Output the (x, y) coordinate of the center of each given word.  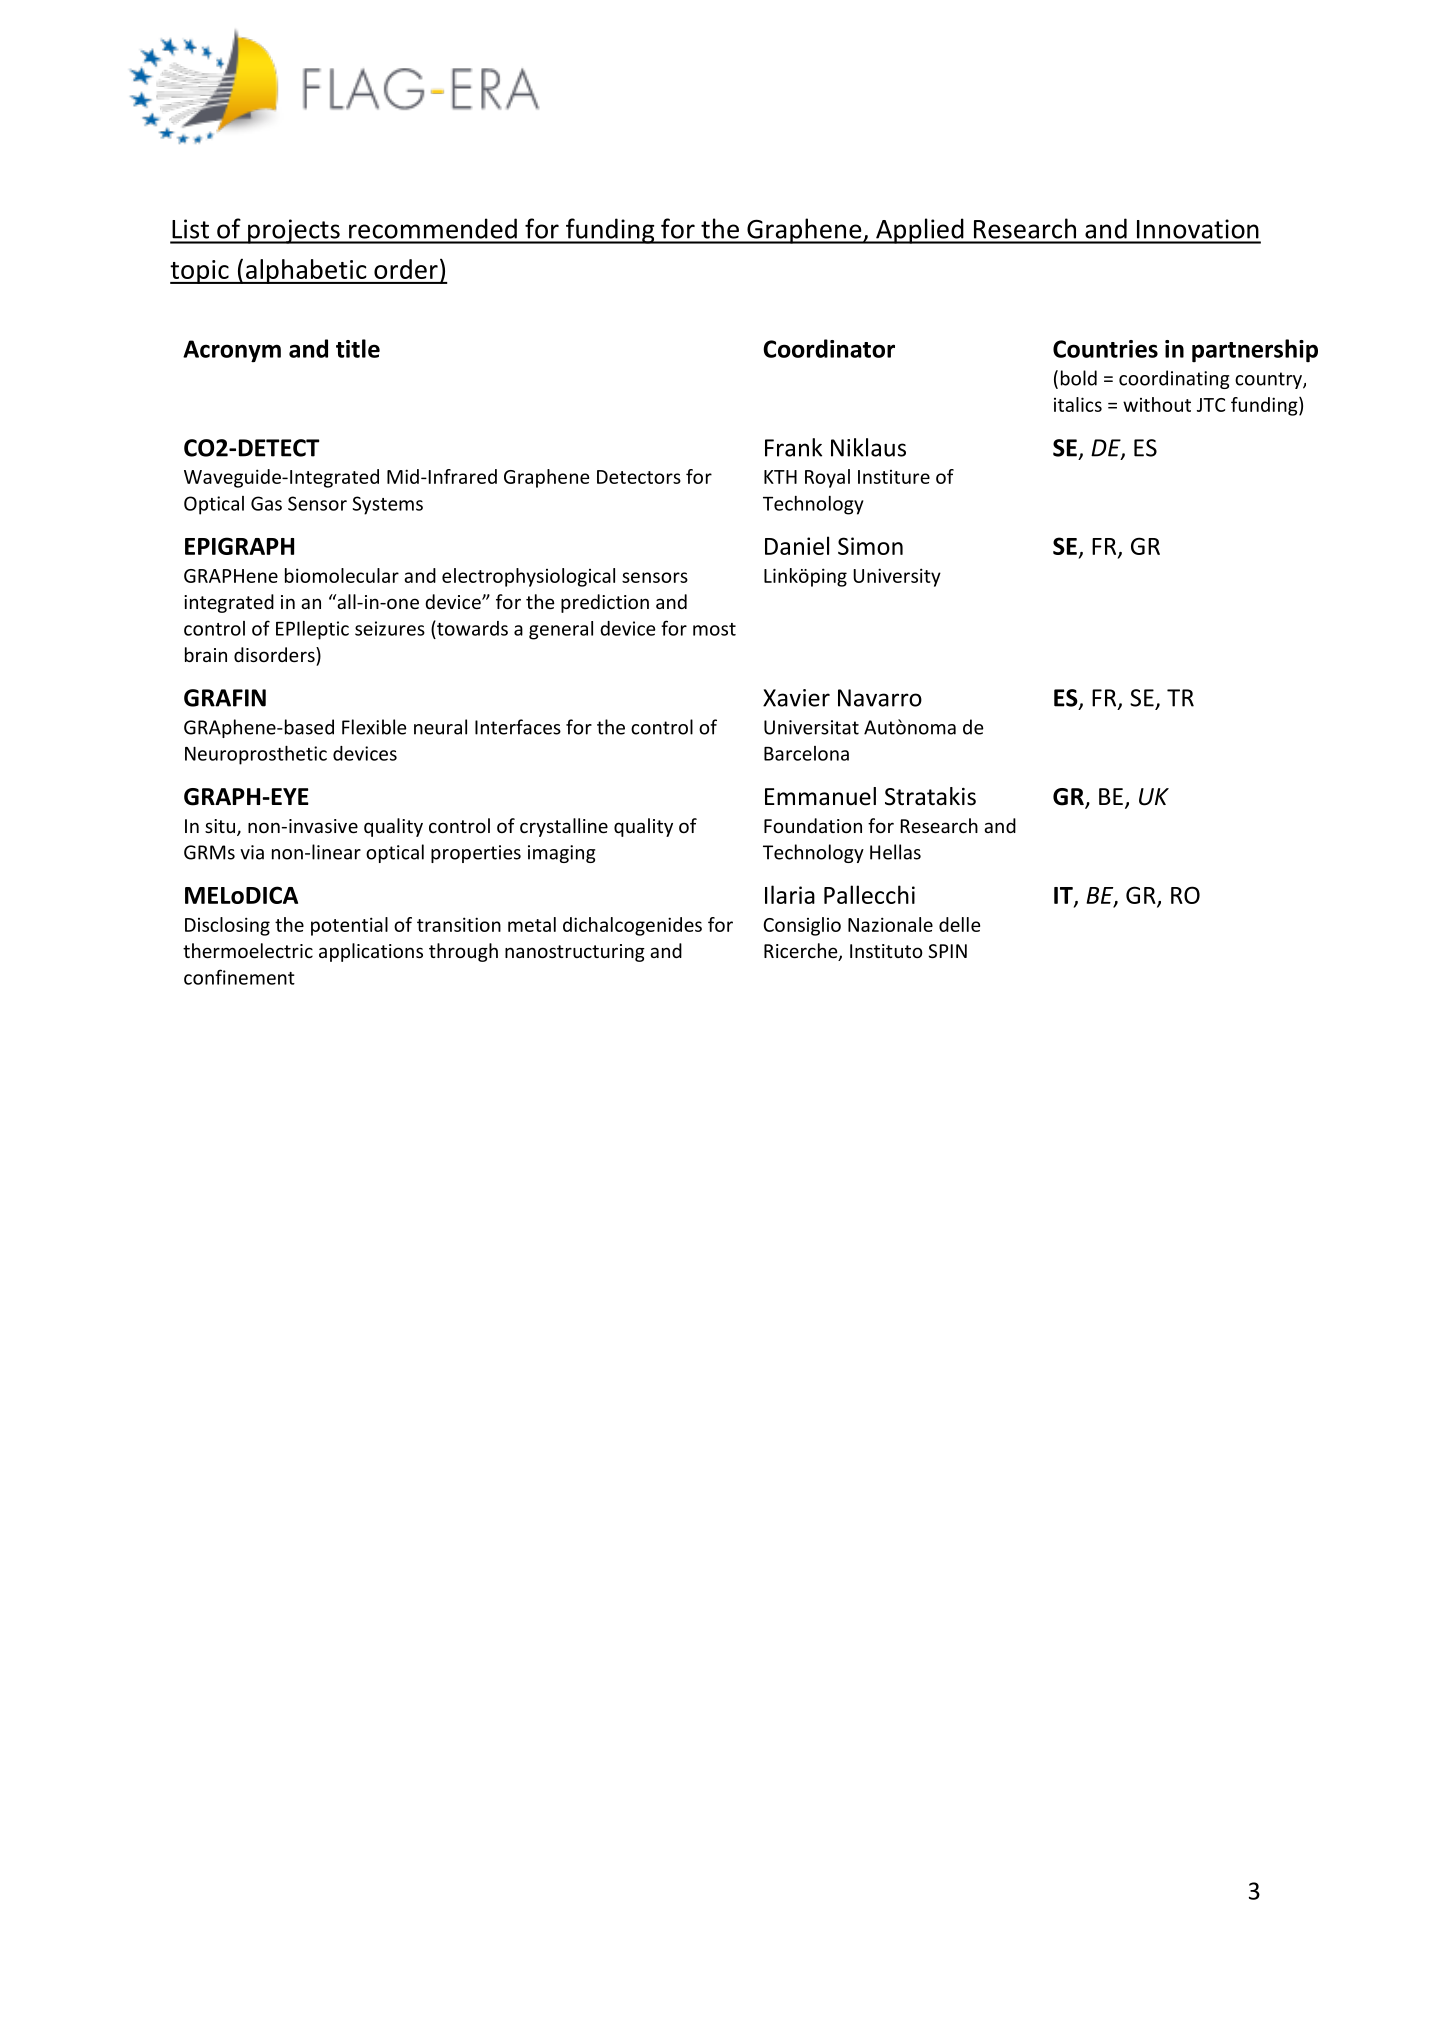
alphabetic (306, 271)
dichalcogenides (632, 926)
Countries (1105, 349)
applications (371, 952)
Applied (920, 231)
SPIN (947, 951)
